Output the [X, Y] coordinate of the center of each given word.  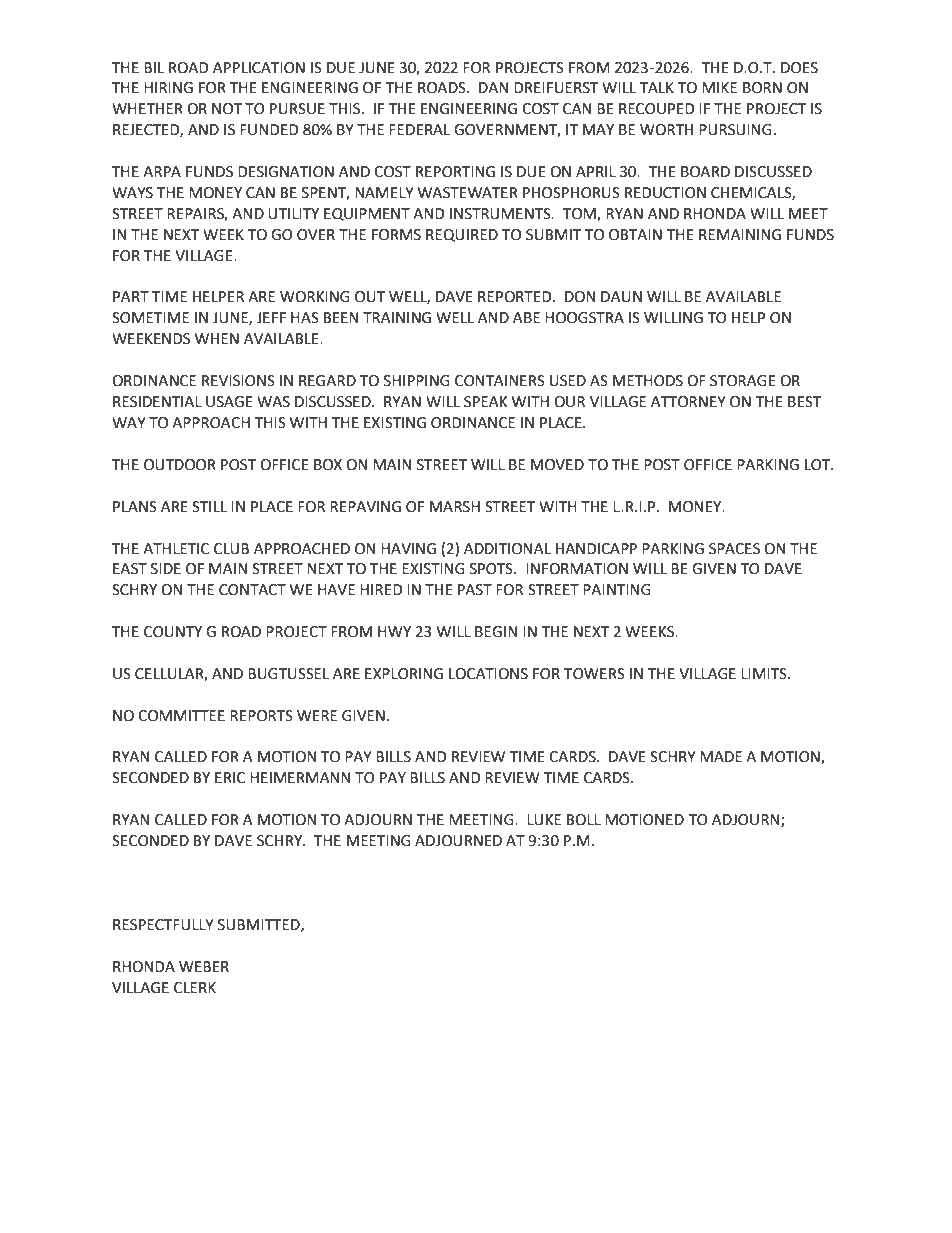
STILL [209, 507]
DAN [493, 87]
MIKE [719, 87]
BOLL [584, 820]
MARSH [455, 507]
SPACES [734, 549]
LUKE [544, 820]
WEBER [204, 966]
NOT [227, 109]
